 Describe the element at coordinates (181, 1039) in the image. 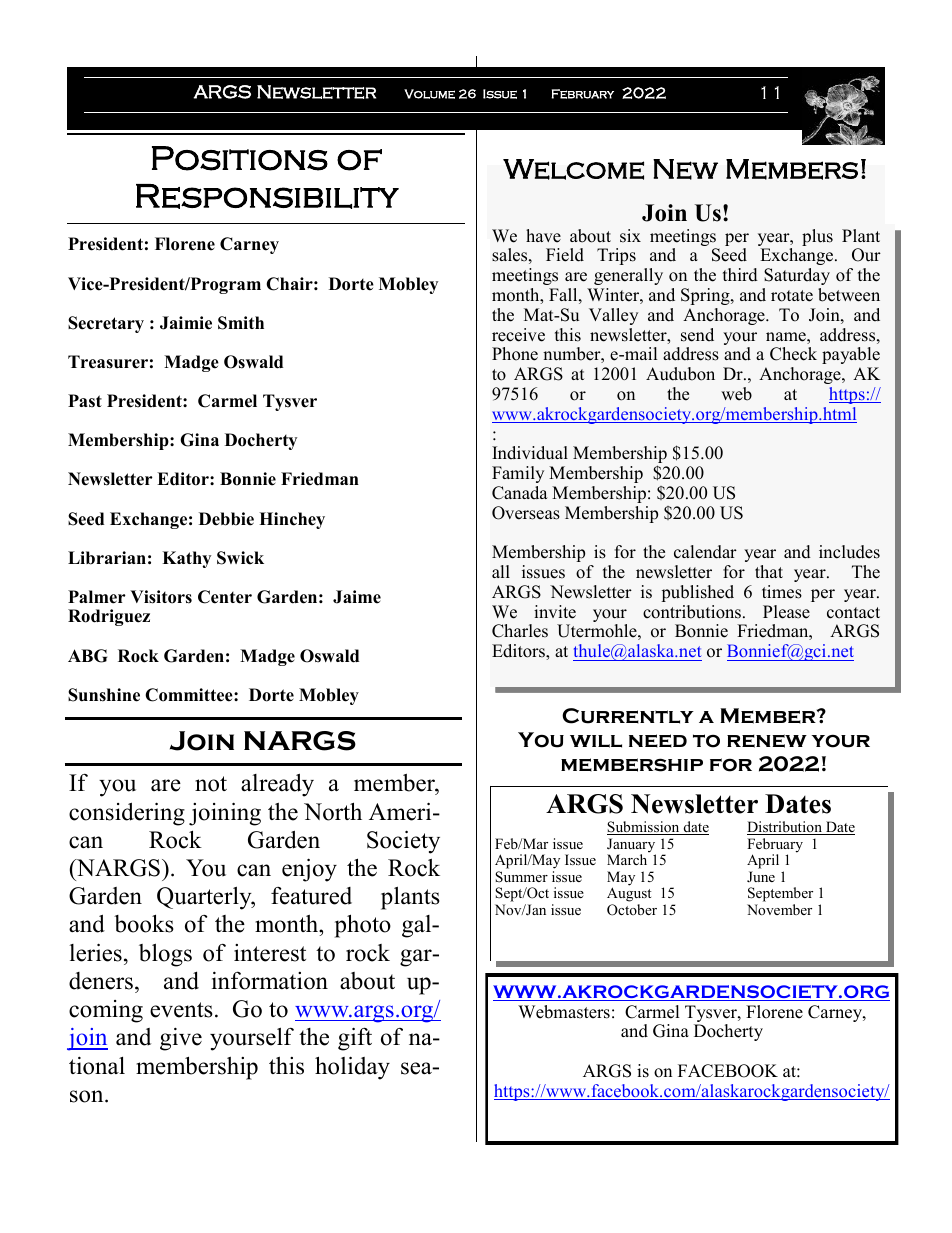

I see `give` at that location.
